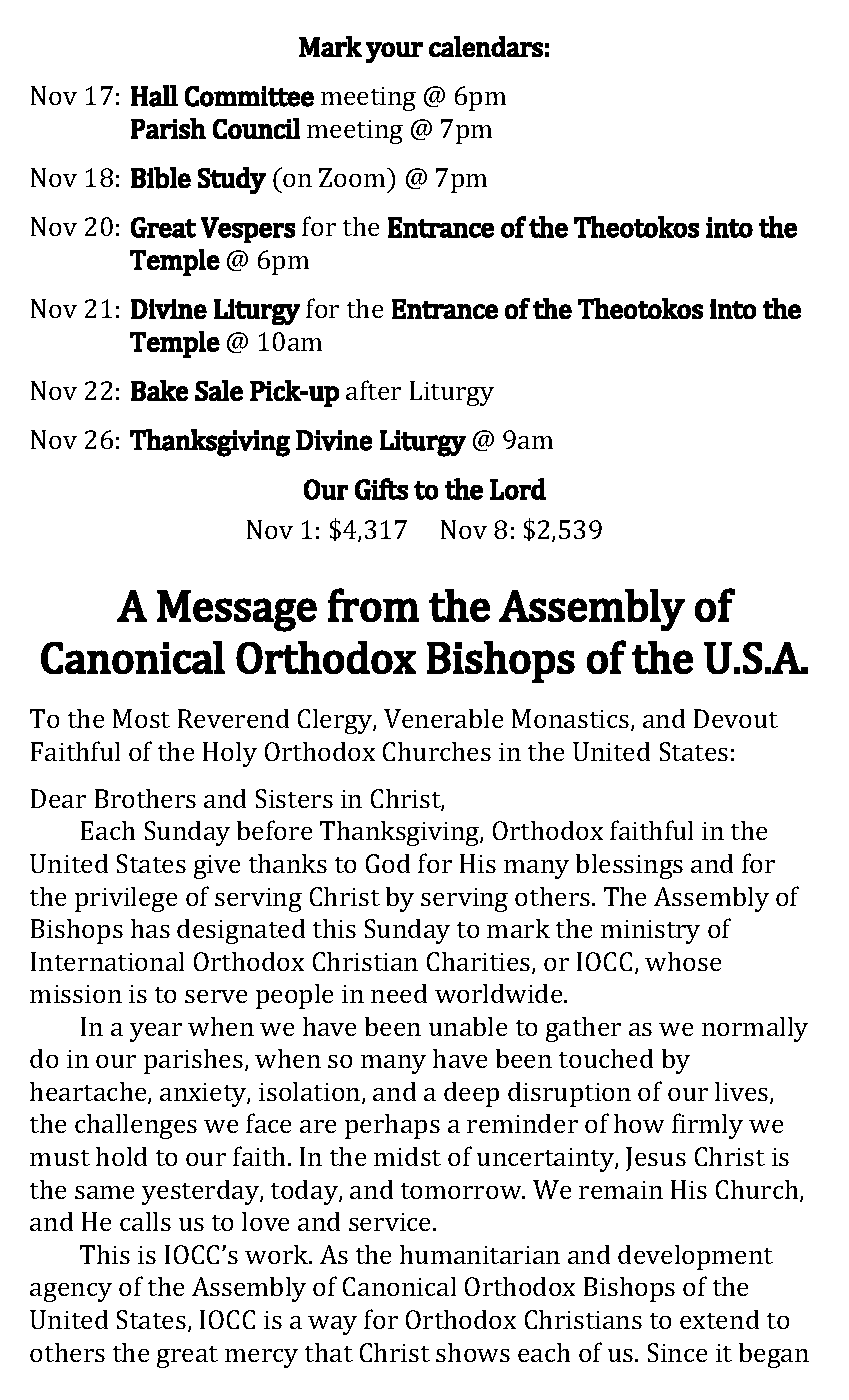 This image has width=849, height=1400. I want to click on Most, so click(141, 718).
